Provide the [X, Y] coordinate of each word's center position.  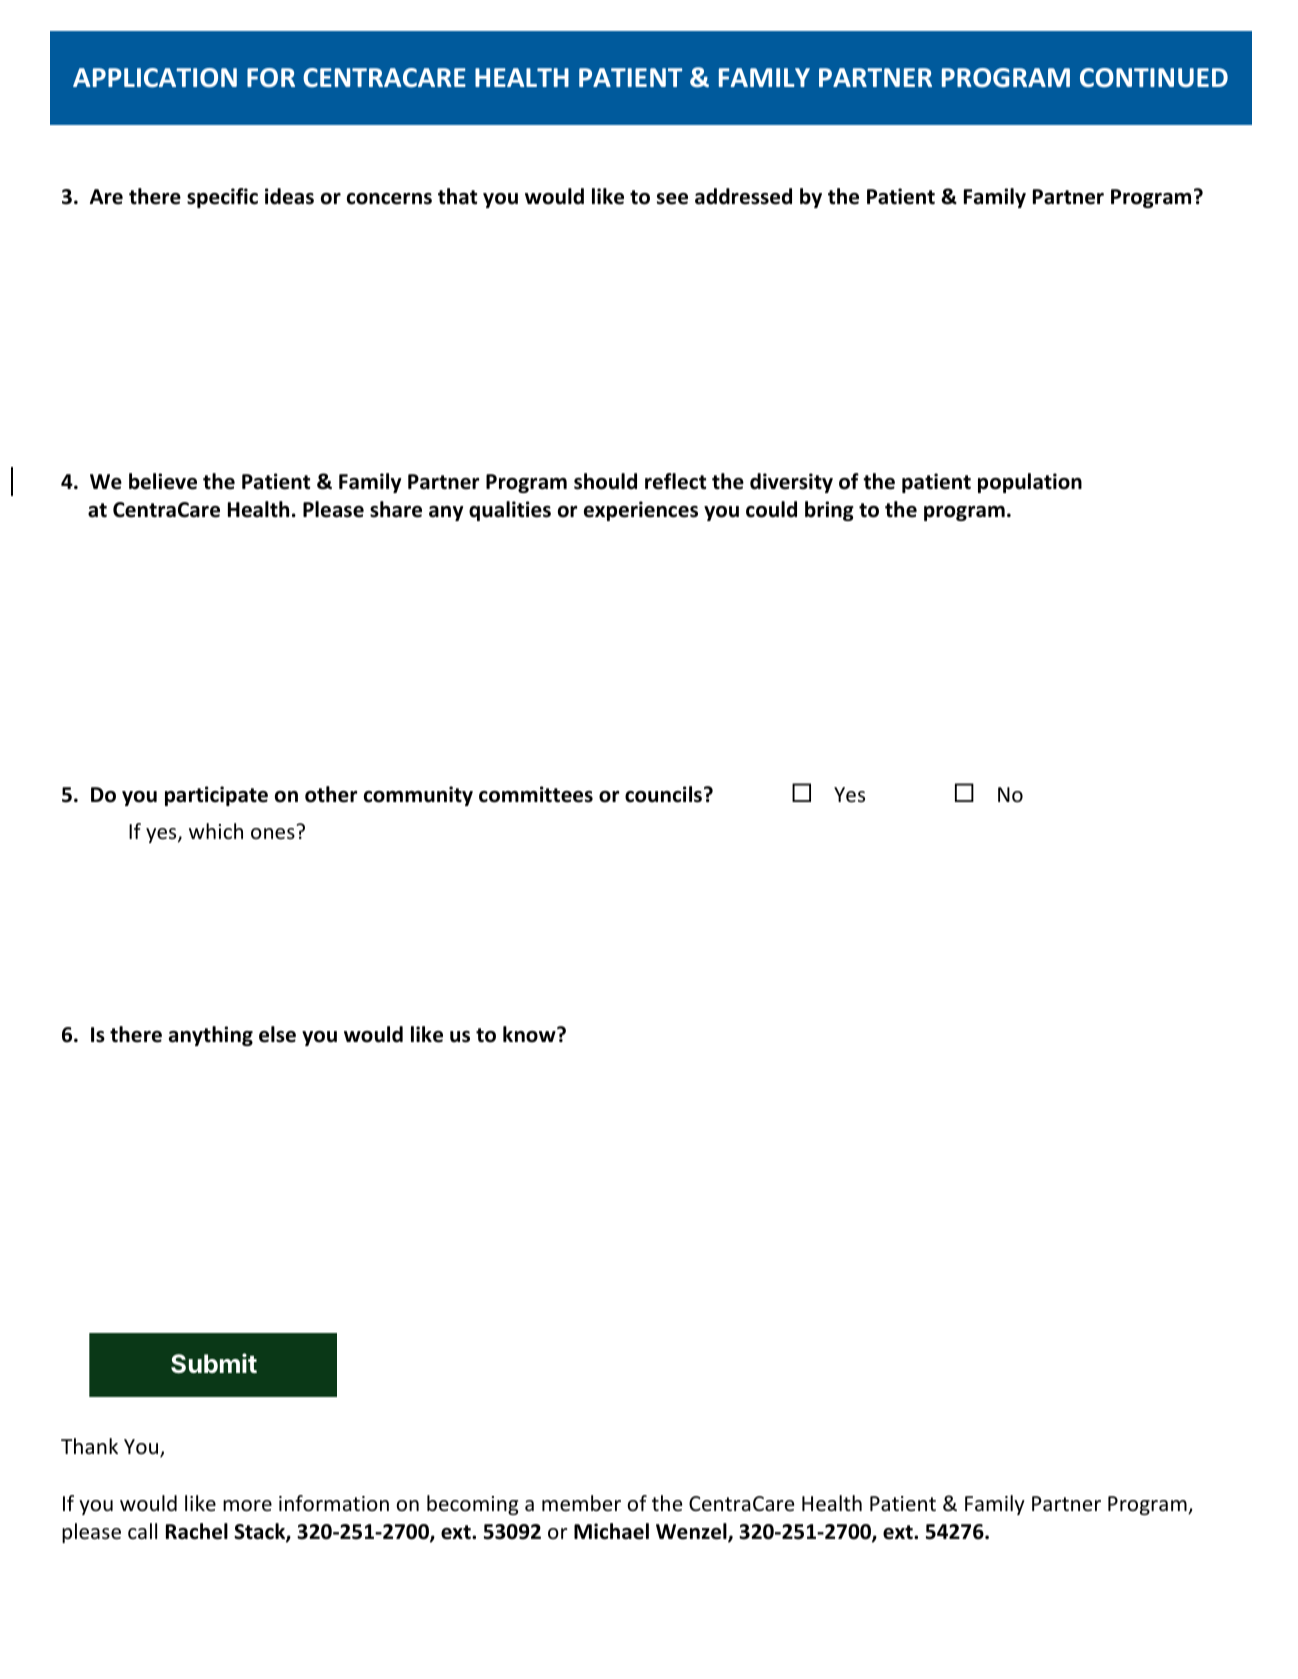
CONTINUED [1154, 78]
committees [536, 794]
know [530, 1034]
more [247, 1506]
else [277, 1034]
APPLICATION [155, 78]
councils [665, 794]
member [581, 1503]
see [672, 199]
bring [829, 511]
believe [163, 481]
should [605, 481]
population [1030, 483]
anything [211, 1036]
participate [216, 796]
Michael [611, 1531]
